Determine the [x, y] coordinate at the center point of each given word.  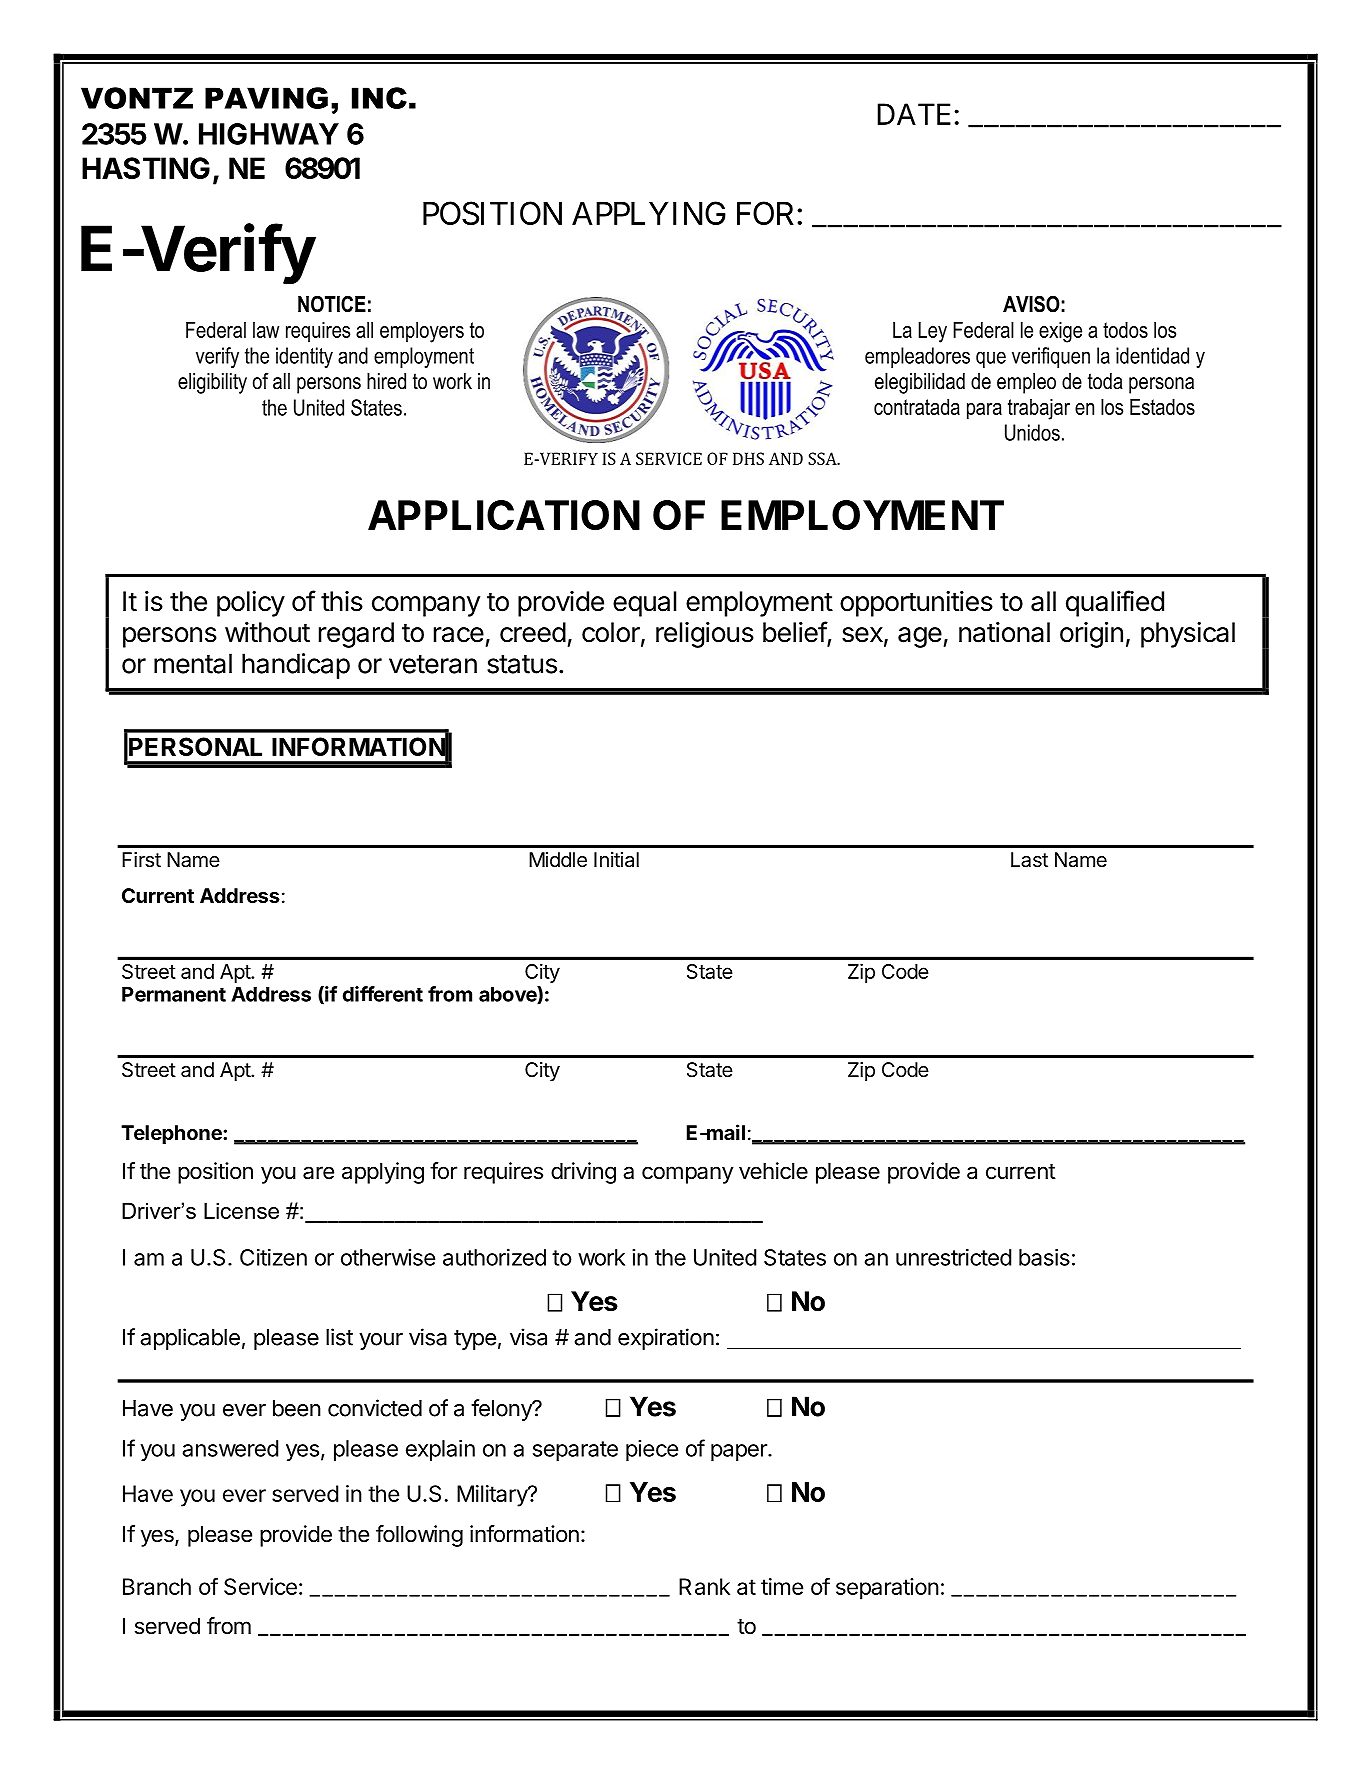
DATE [914, 114]
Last [1029, 860]
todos [1125, 329]
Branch [157, 1586]
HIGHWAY [269, 134]
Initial [616, 859]
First [141, 860]
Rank [704, 1586]
